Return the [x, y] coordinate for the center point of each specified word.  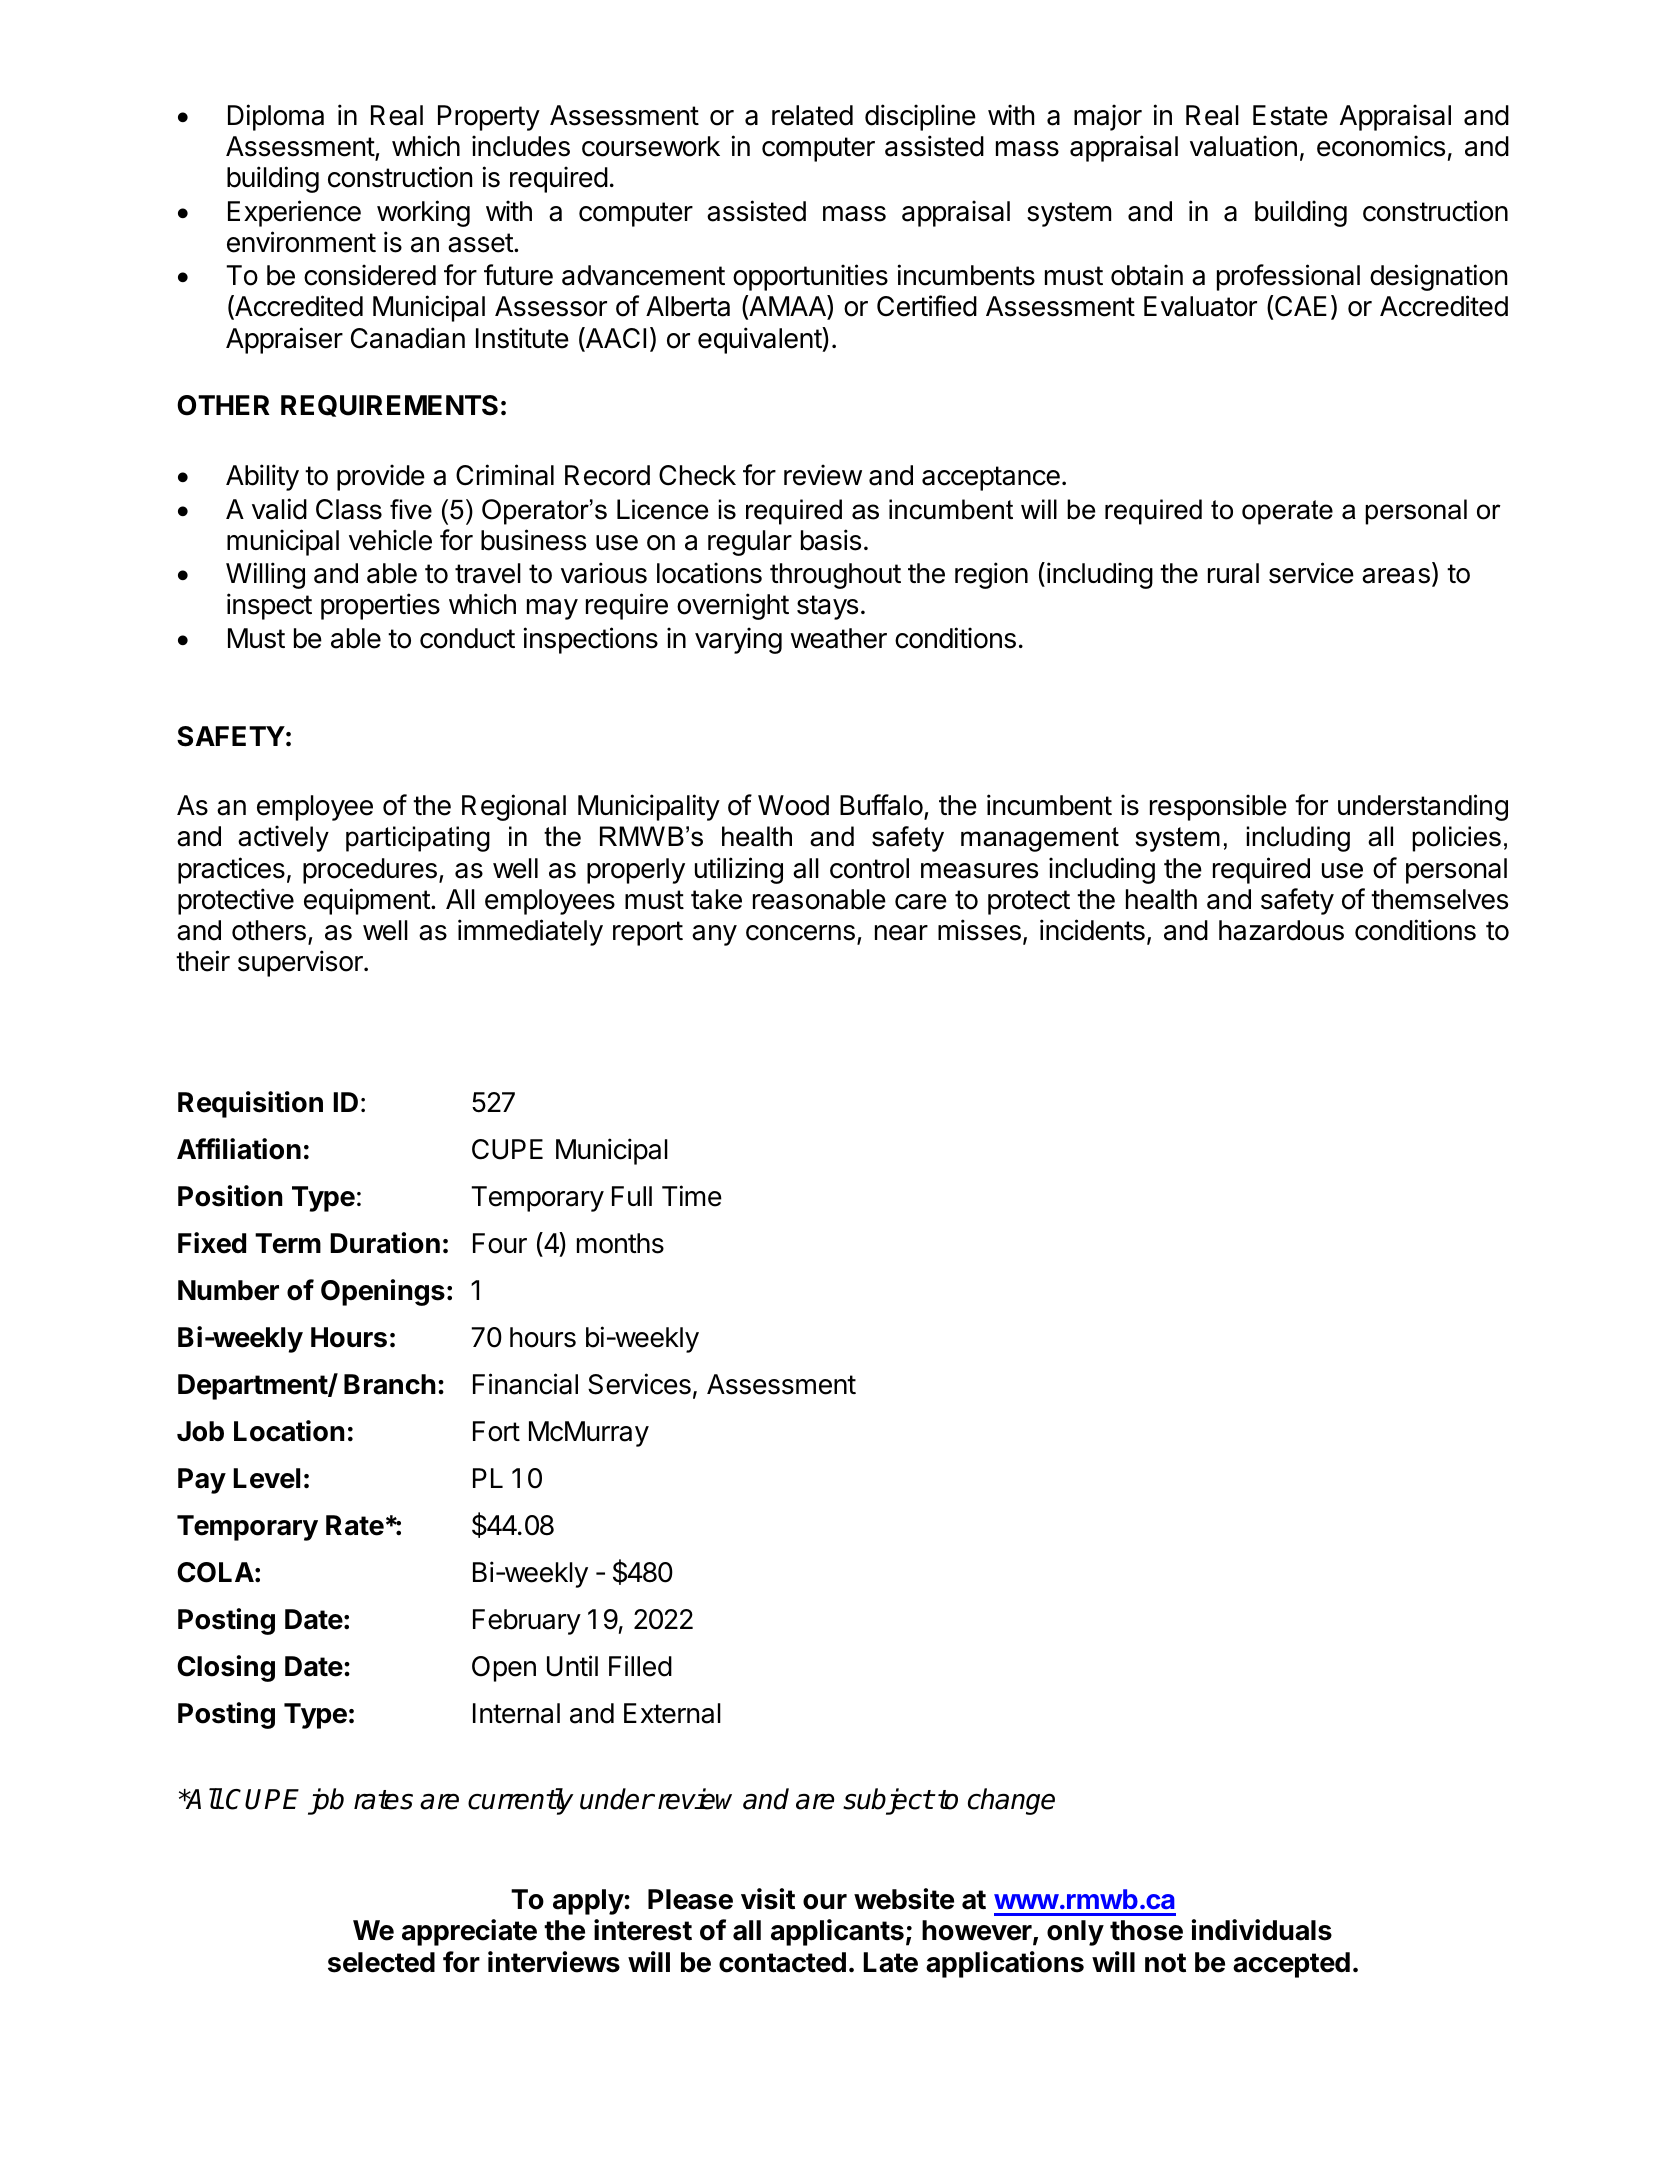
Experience [294, 213]
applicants [837, 1932]
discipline [920, 117]
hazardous [1281, 930]
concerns [800, 933]
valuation [1243, 146]
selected [381, 1962]
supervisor [301, 963]
